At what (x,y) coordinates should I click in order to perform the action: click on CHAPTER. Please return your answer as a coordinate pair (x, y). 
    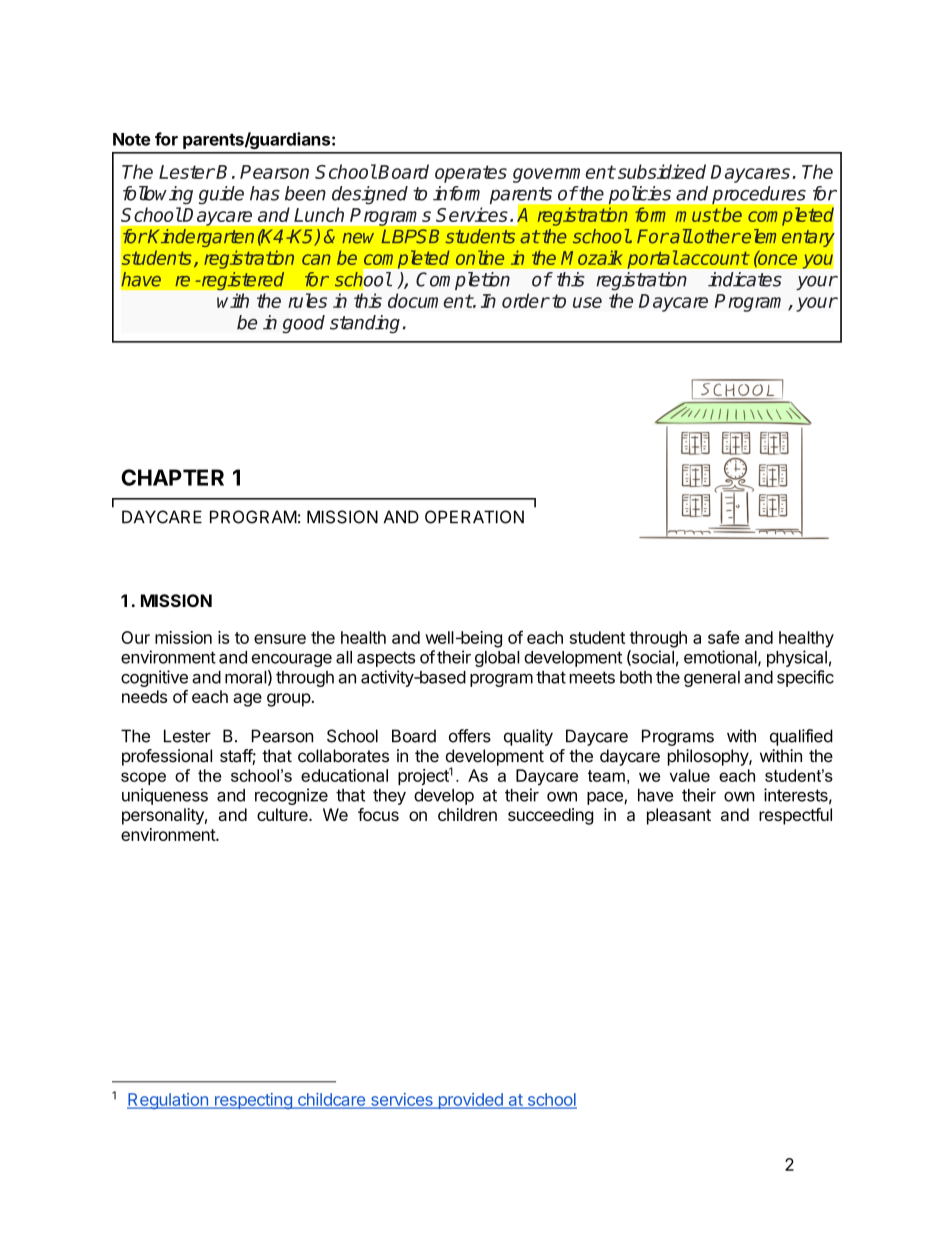
    Looking at the image, I should click on (172, 477).
